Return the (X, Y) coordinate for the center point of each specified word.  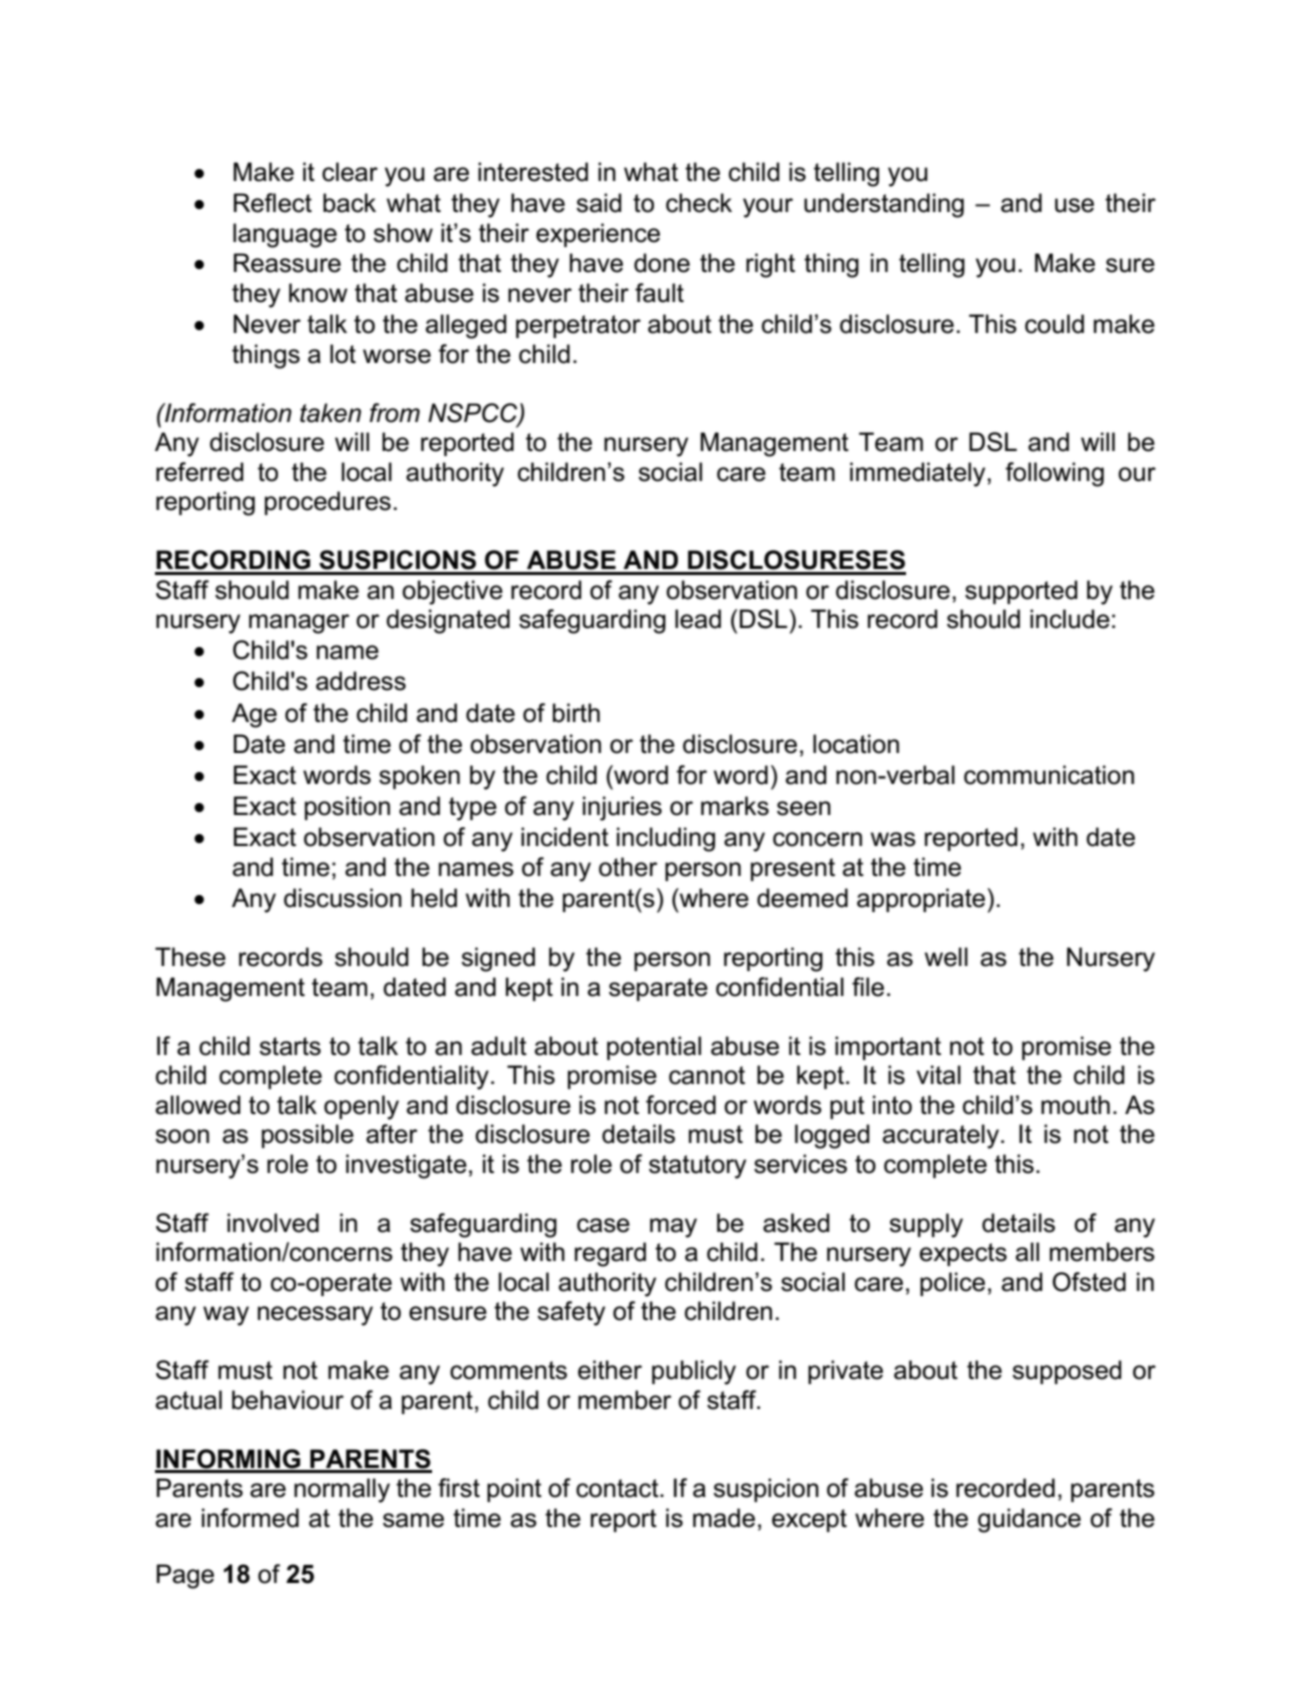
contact (618, 1488)
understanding (884, 205)
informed (250, 1518)
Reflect (273, 203)
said (599, 203)
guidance (1029, 1520)
